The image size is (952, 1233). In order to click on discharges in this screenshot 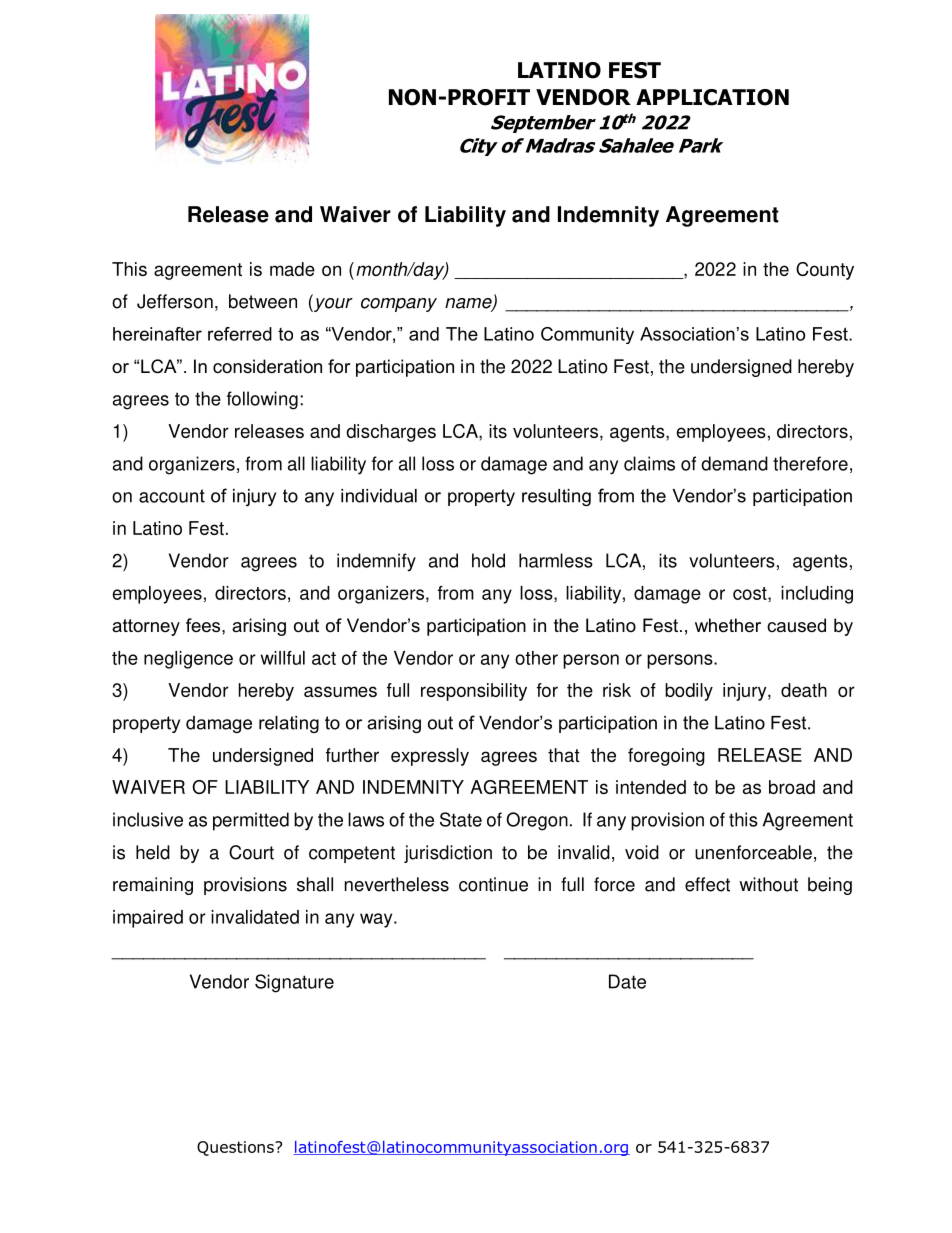, I will do `click(391, 433)`.
